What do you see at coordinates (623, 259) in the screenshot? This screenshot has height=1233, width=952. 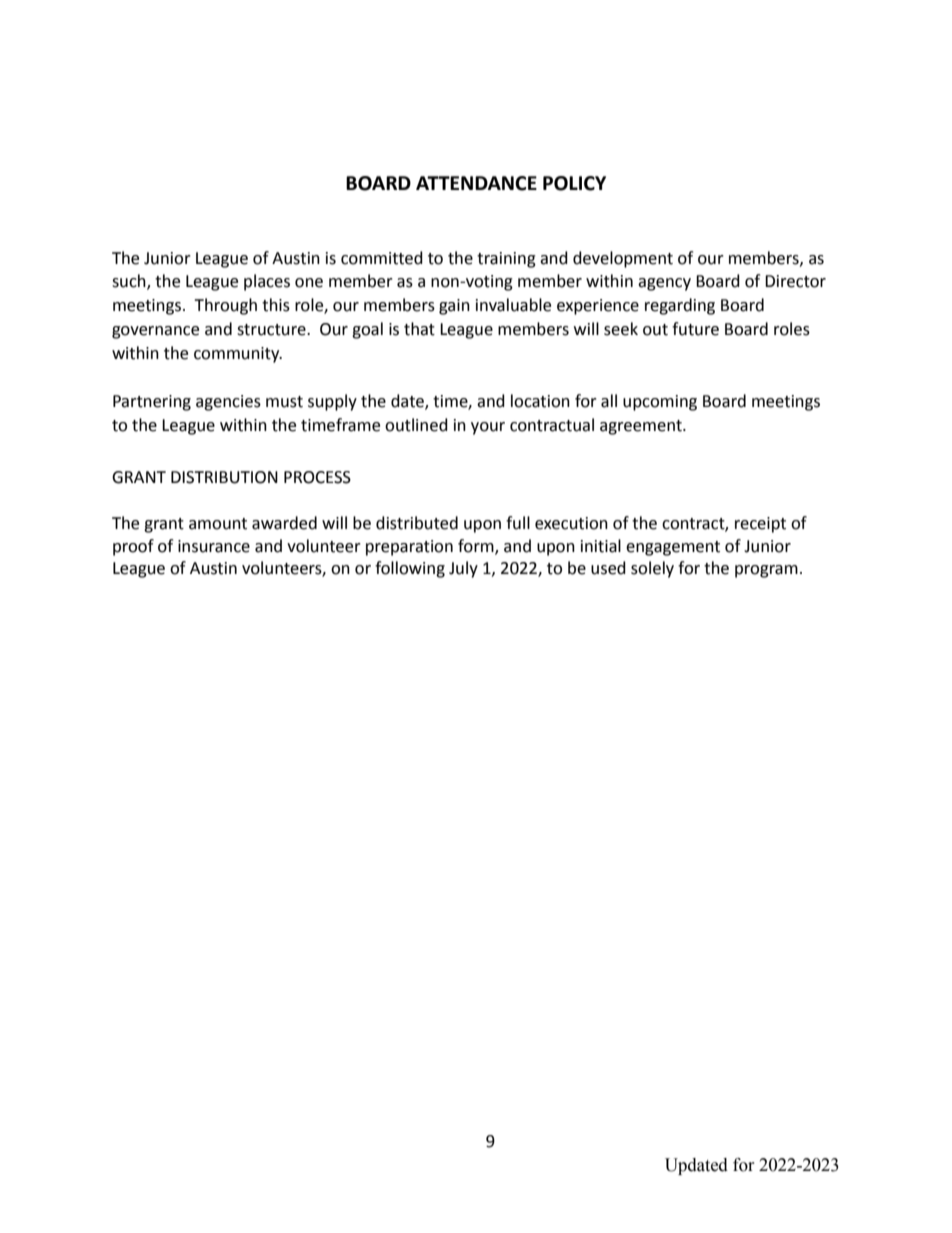 I see `development` at bounding box center [623, 259].
